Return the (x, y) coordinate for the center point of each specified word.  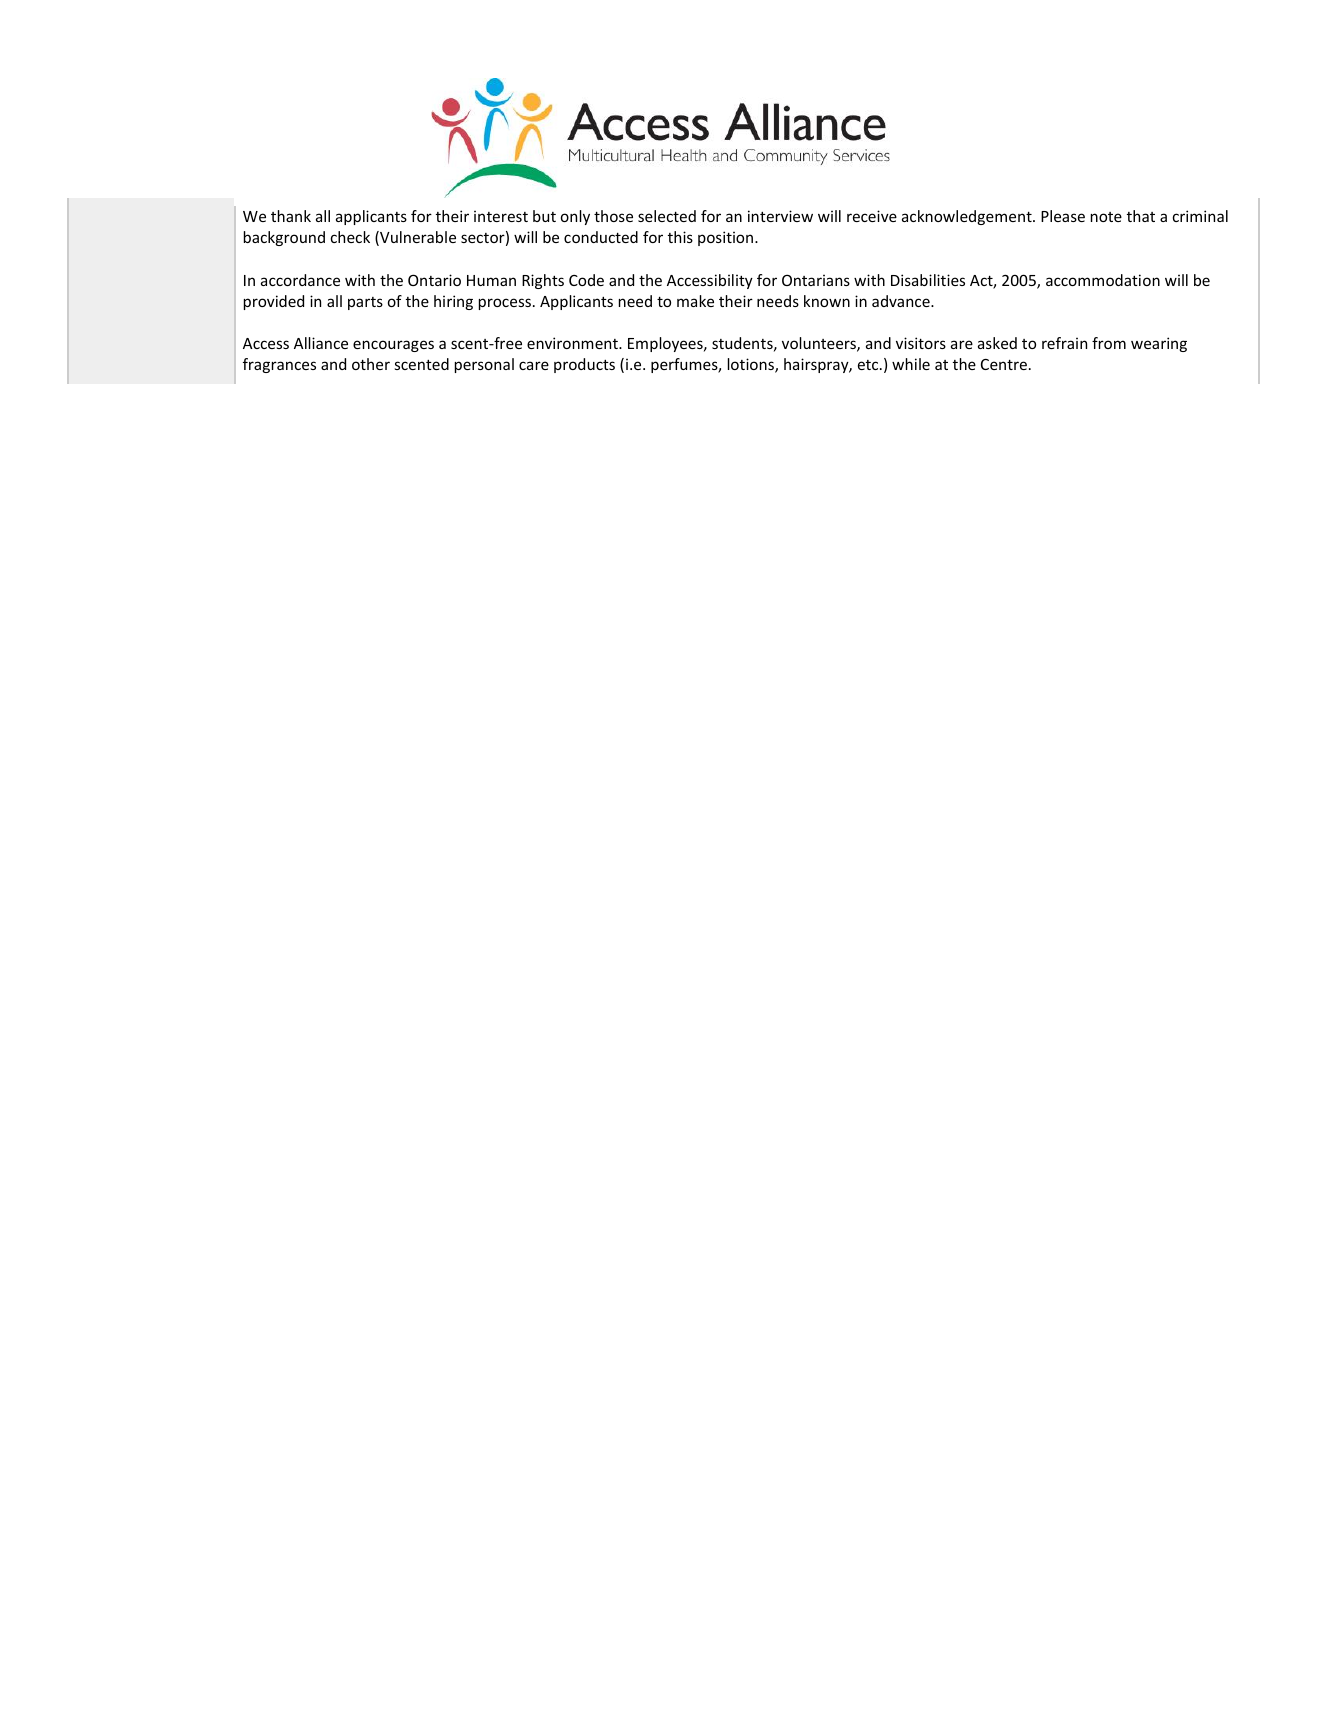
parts (365, 303)
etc (869, 365)
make (695, 301)
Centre (1004, 364)
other (371, 364)
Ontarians (816, 280)
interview (780, 216)
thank (291, 216)
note (1106, 217)
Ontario (434, 280)
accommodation (1103, 280)
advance (902, 301)
